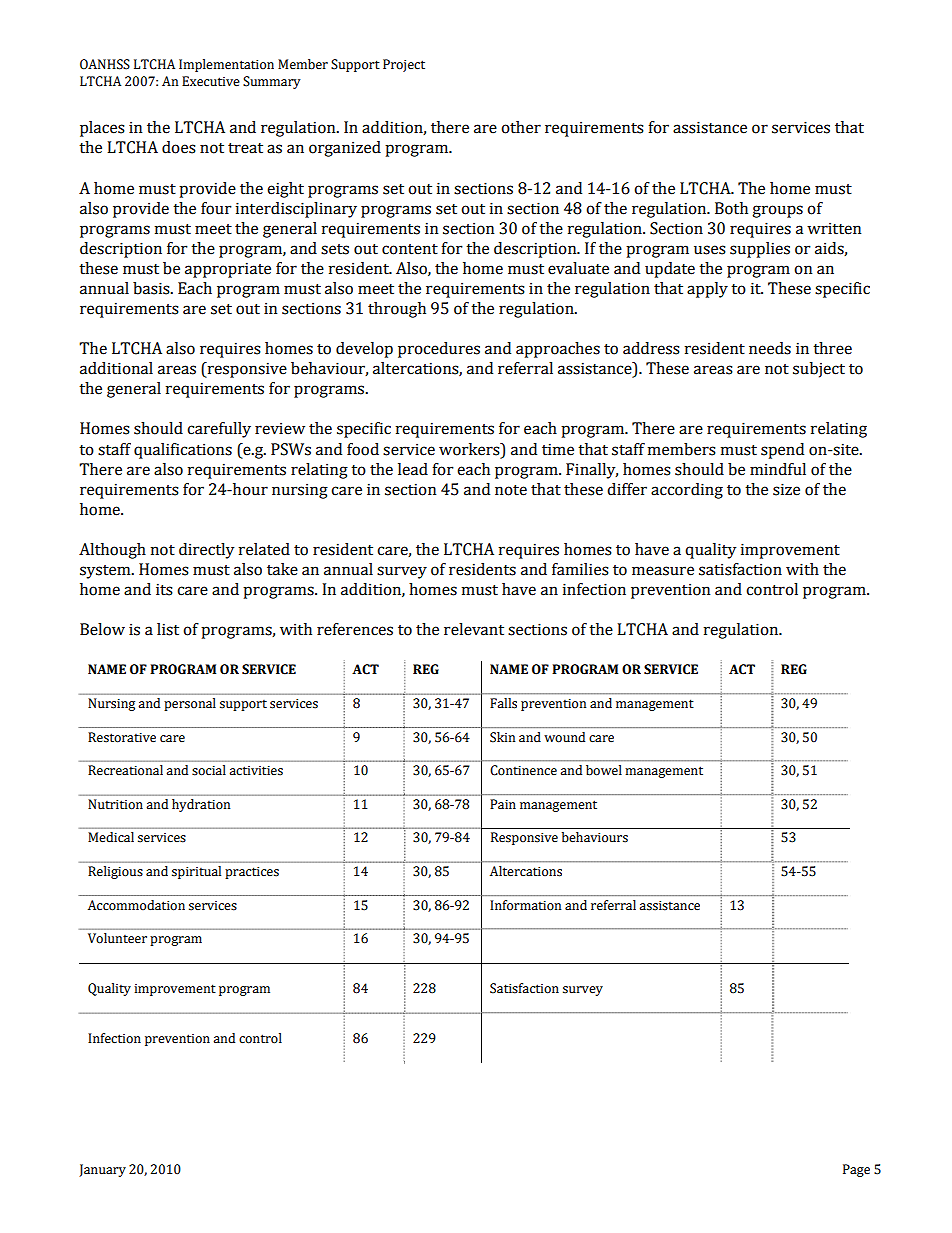 This screenshot has height=1233, width=952. Describe the element at coordinates (474, 629) in the screenshot. I see `relevant` at that location.
